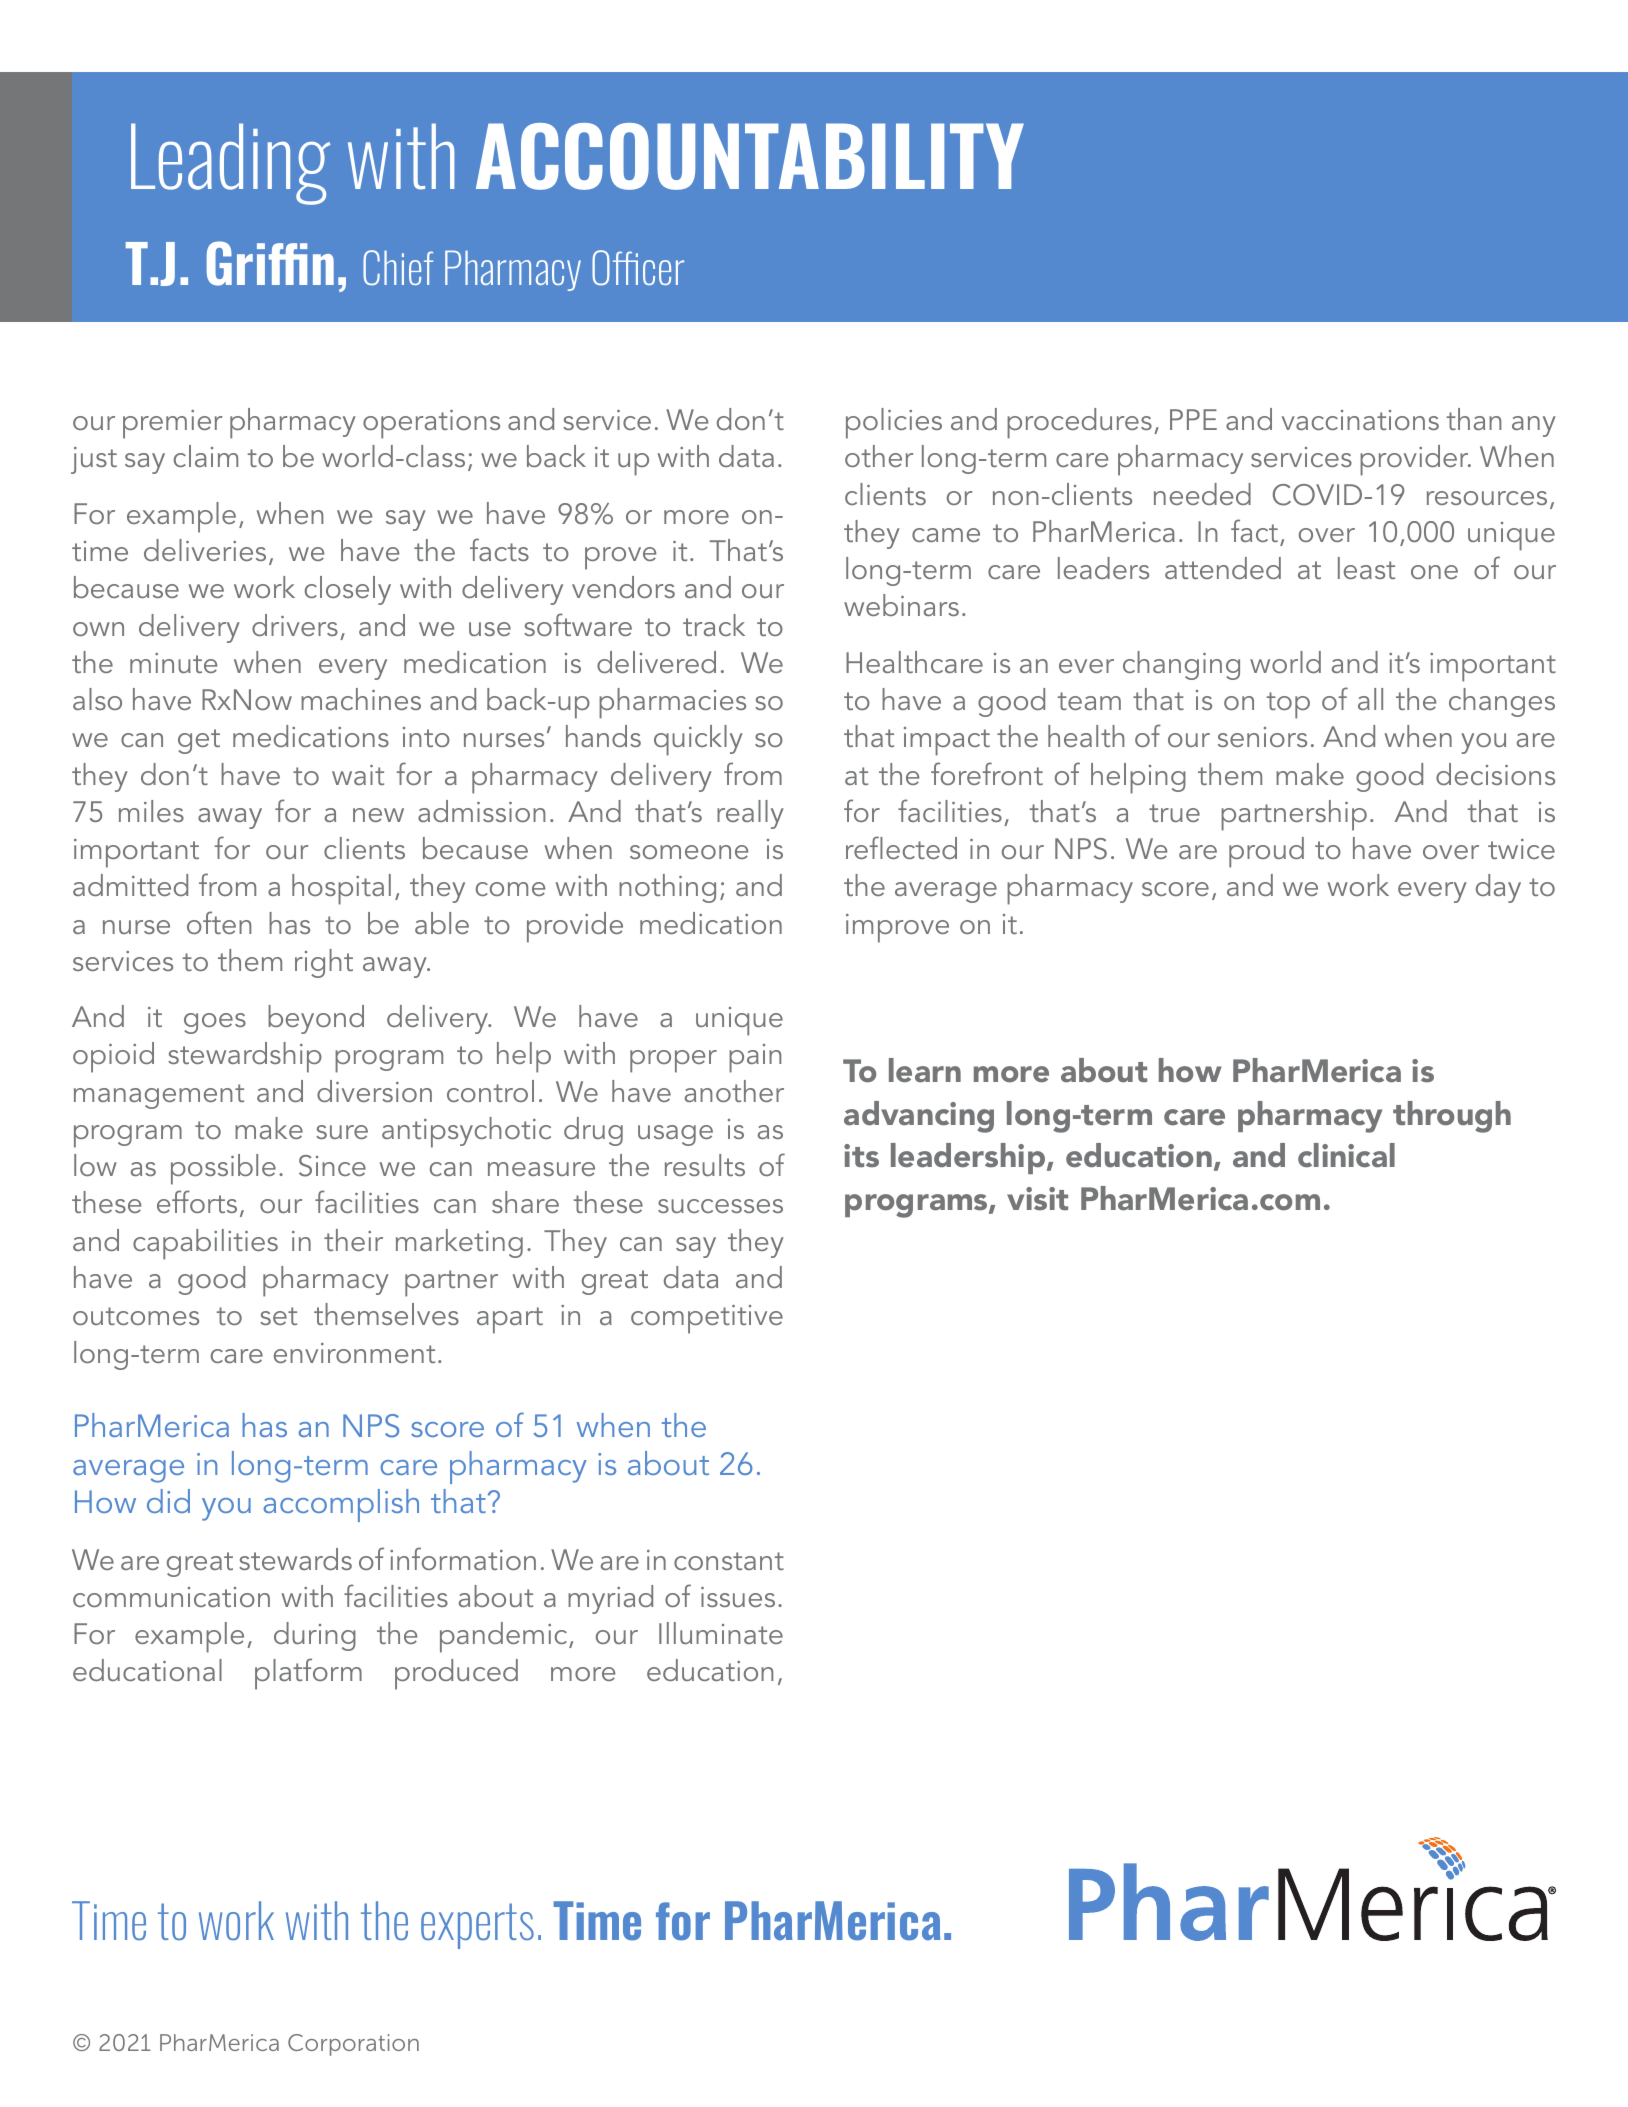 The width and height of the document is (1628, 2107). I want to click on ACCOUNTABILITY, so click(750, 156).
